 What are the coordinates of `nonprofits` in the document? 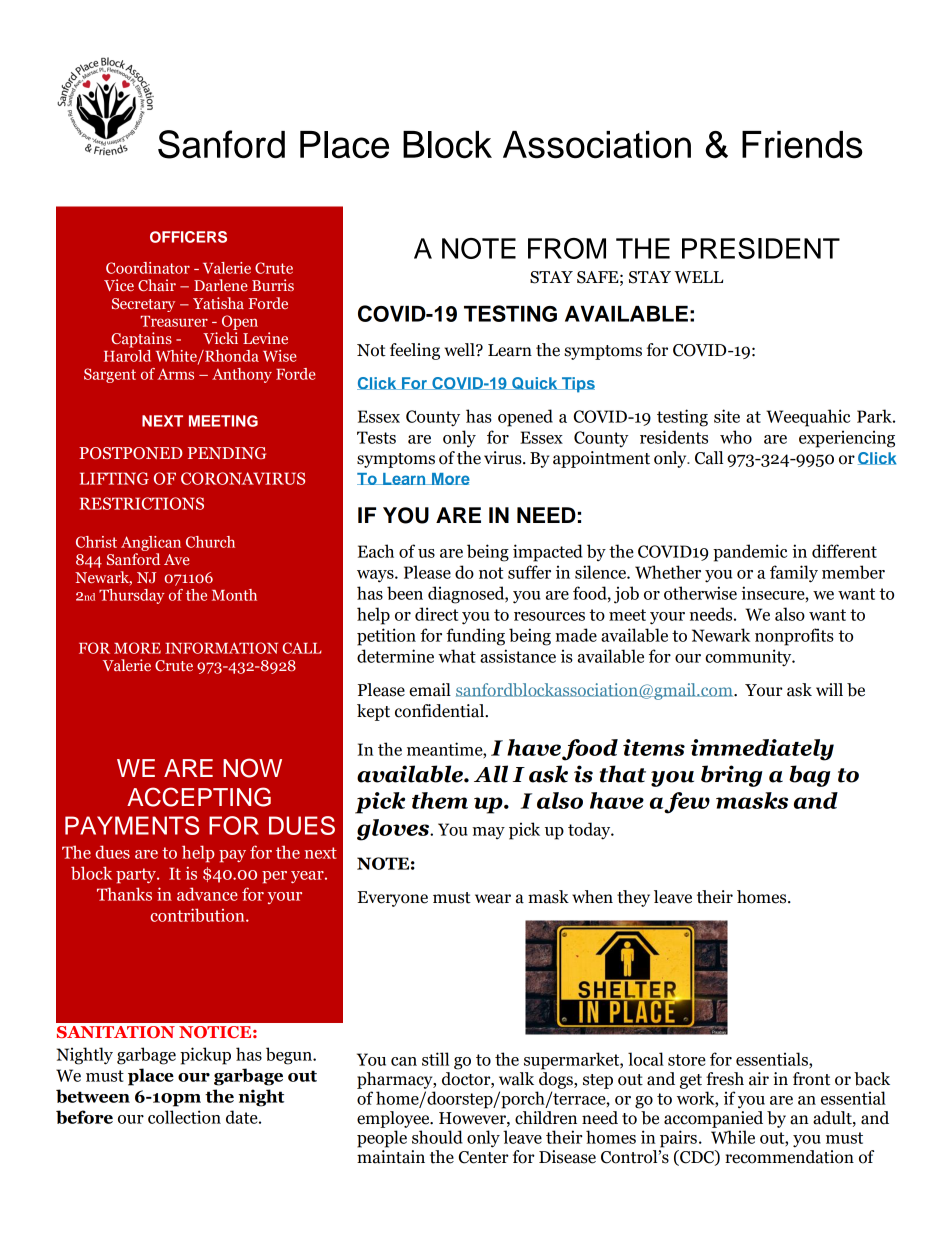 It's located at (794, 637).
